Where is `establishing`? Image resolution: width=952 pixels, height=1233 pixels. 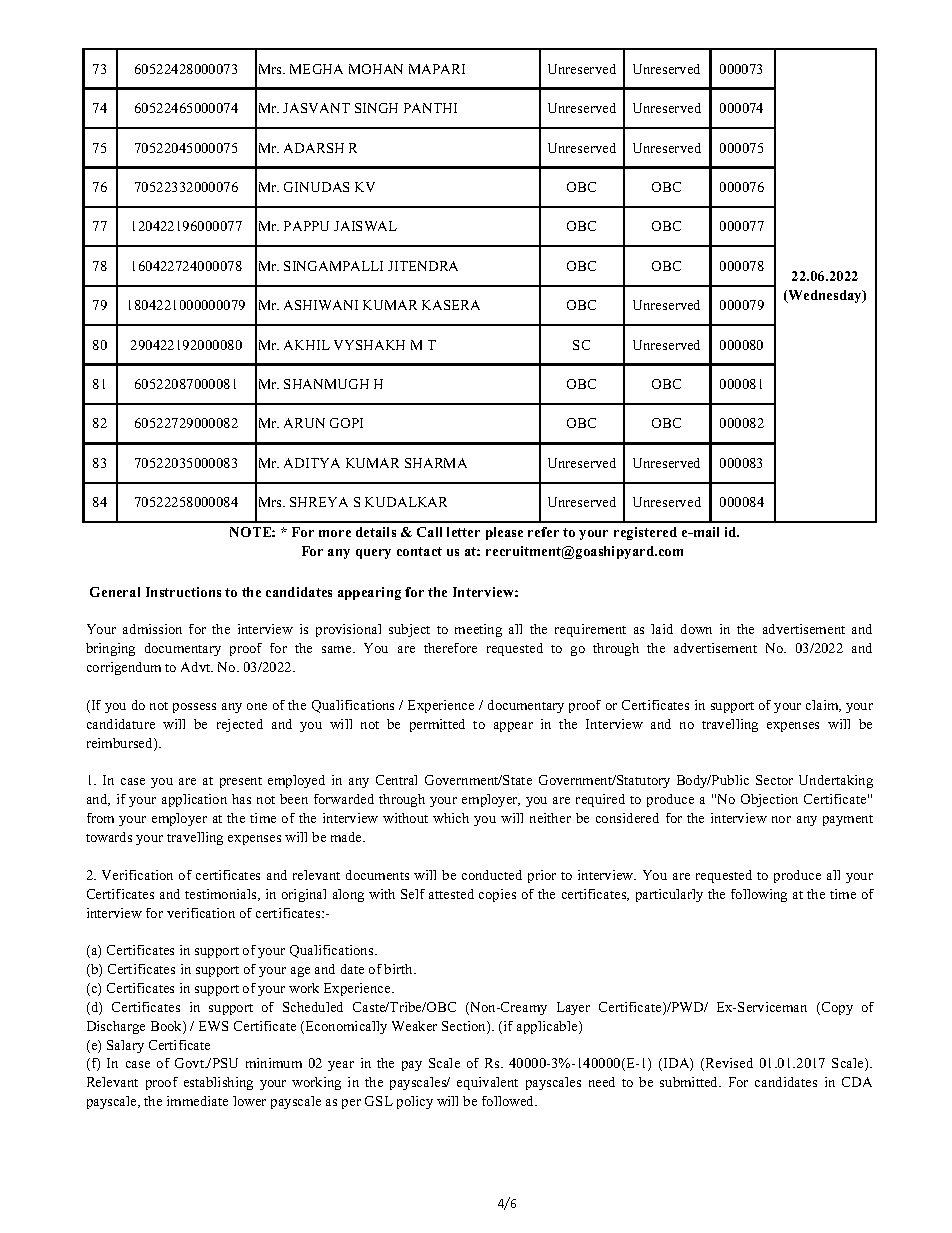 establishing is located at coordinates (218, 1083).
